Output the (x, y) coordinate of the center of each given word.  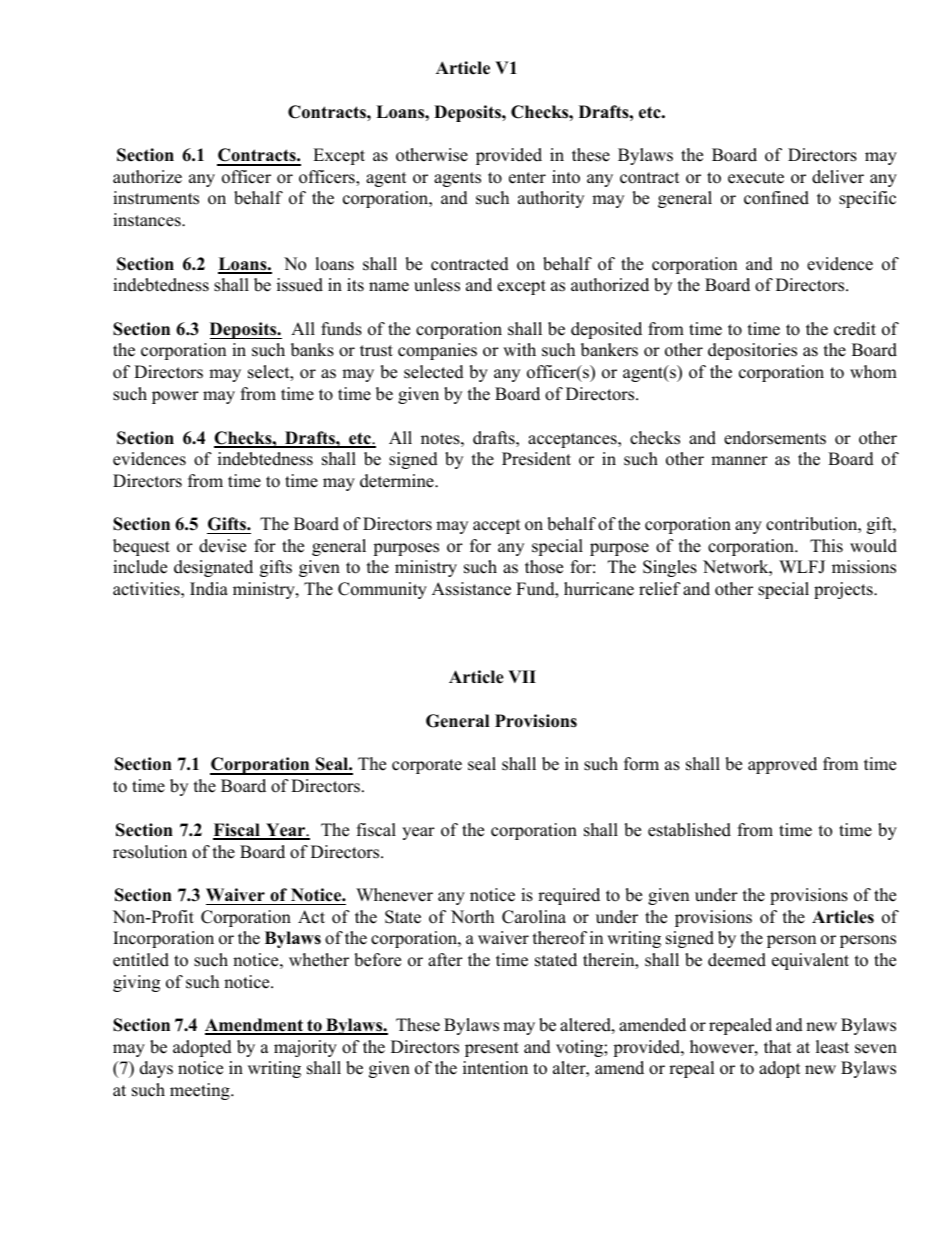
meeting (201, 1091)
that (778, 1046)
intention (495, 1068)
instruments (156, 198)
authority (551, 199)
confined (776, 198)
